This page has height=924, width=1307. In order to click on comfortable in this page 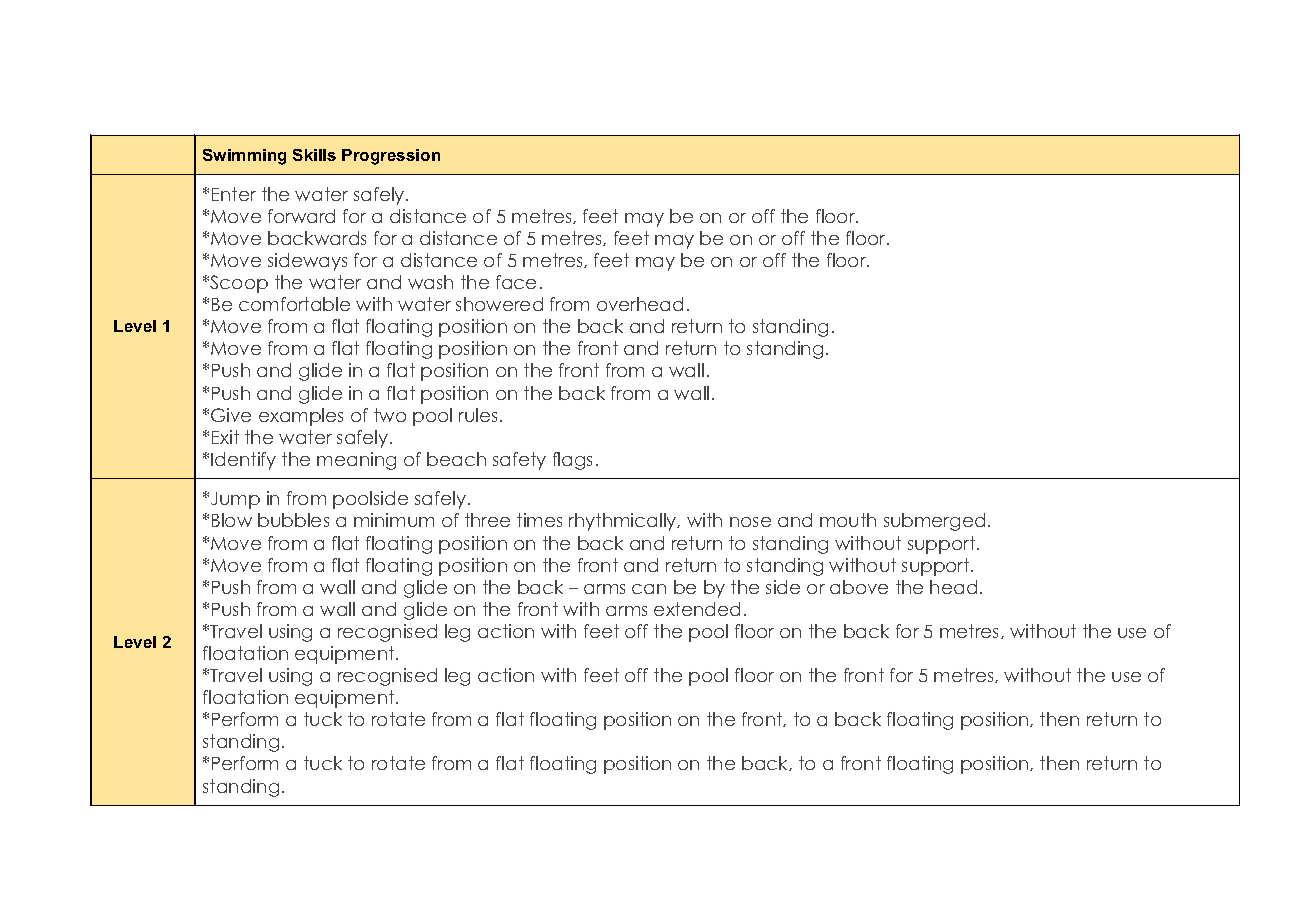, I will do `click(294, 304)`.
